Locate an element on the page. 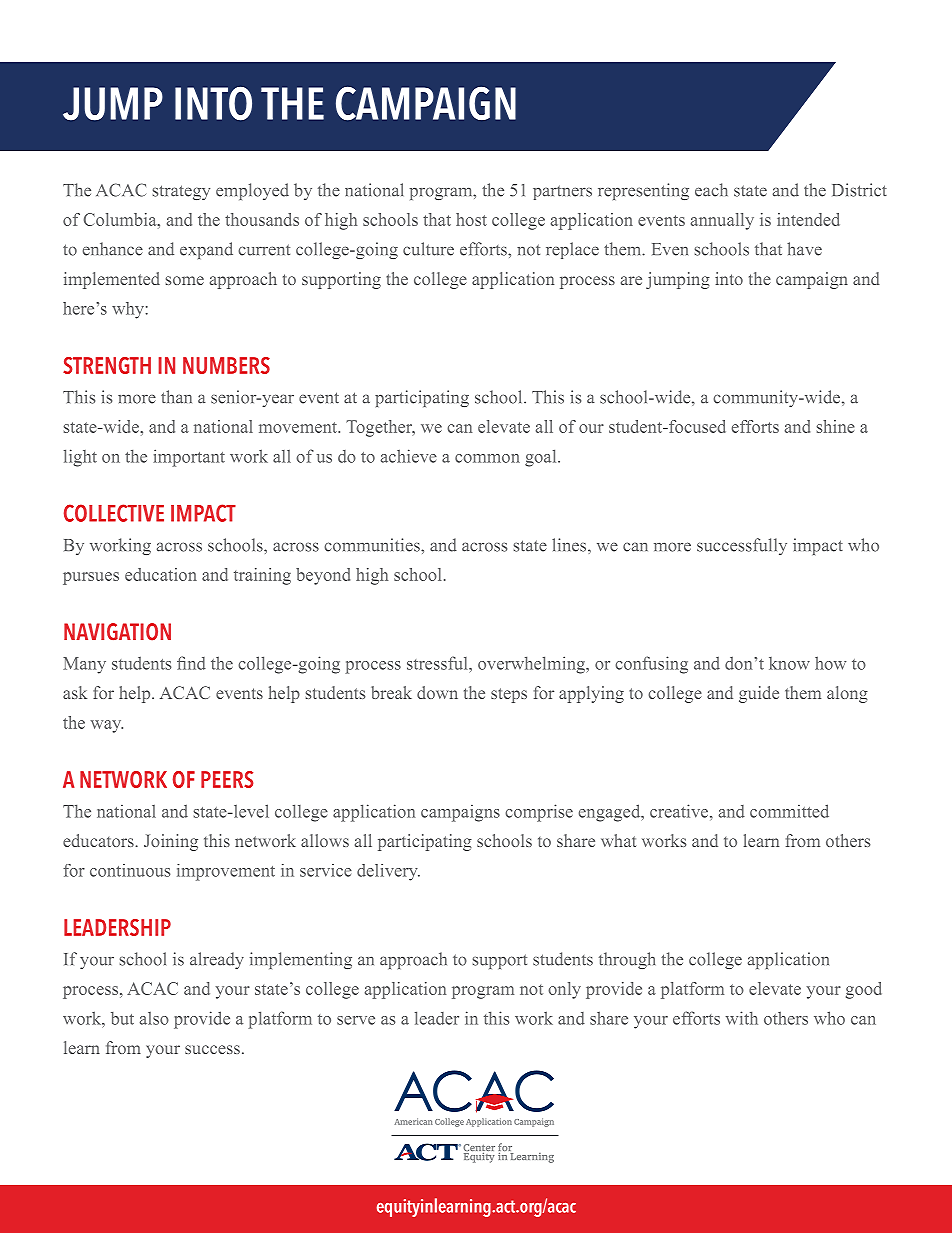  stressful is located at coordinates (438, 663).
